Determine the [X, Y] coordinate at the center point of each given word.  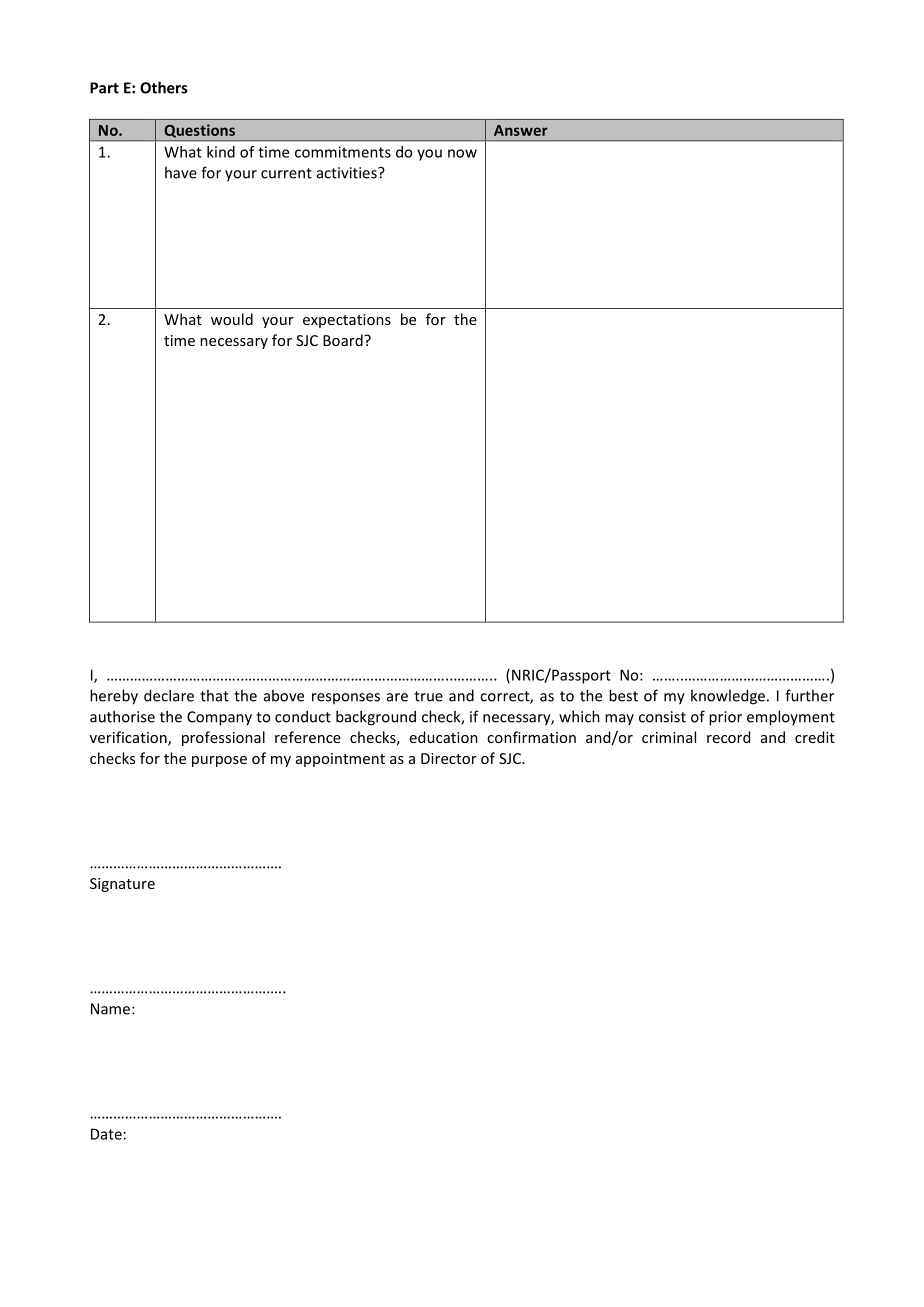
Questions [199, 131]
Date [106, 1134]
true [428, 696]
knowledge [728, 697]
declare [169, 695]
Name [112, 1009]
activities [348, 173]
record [728, 737]
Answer [521, 130]
